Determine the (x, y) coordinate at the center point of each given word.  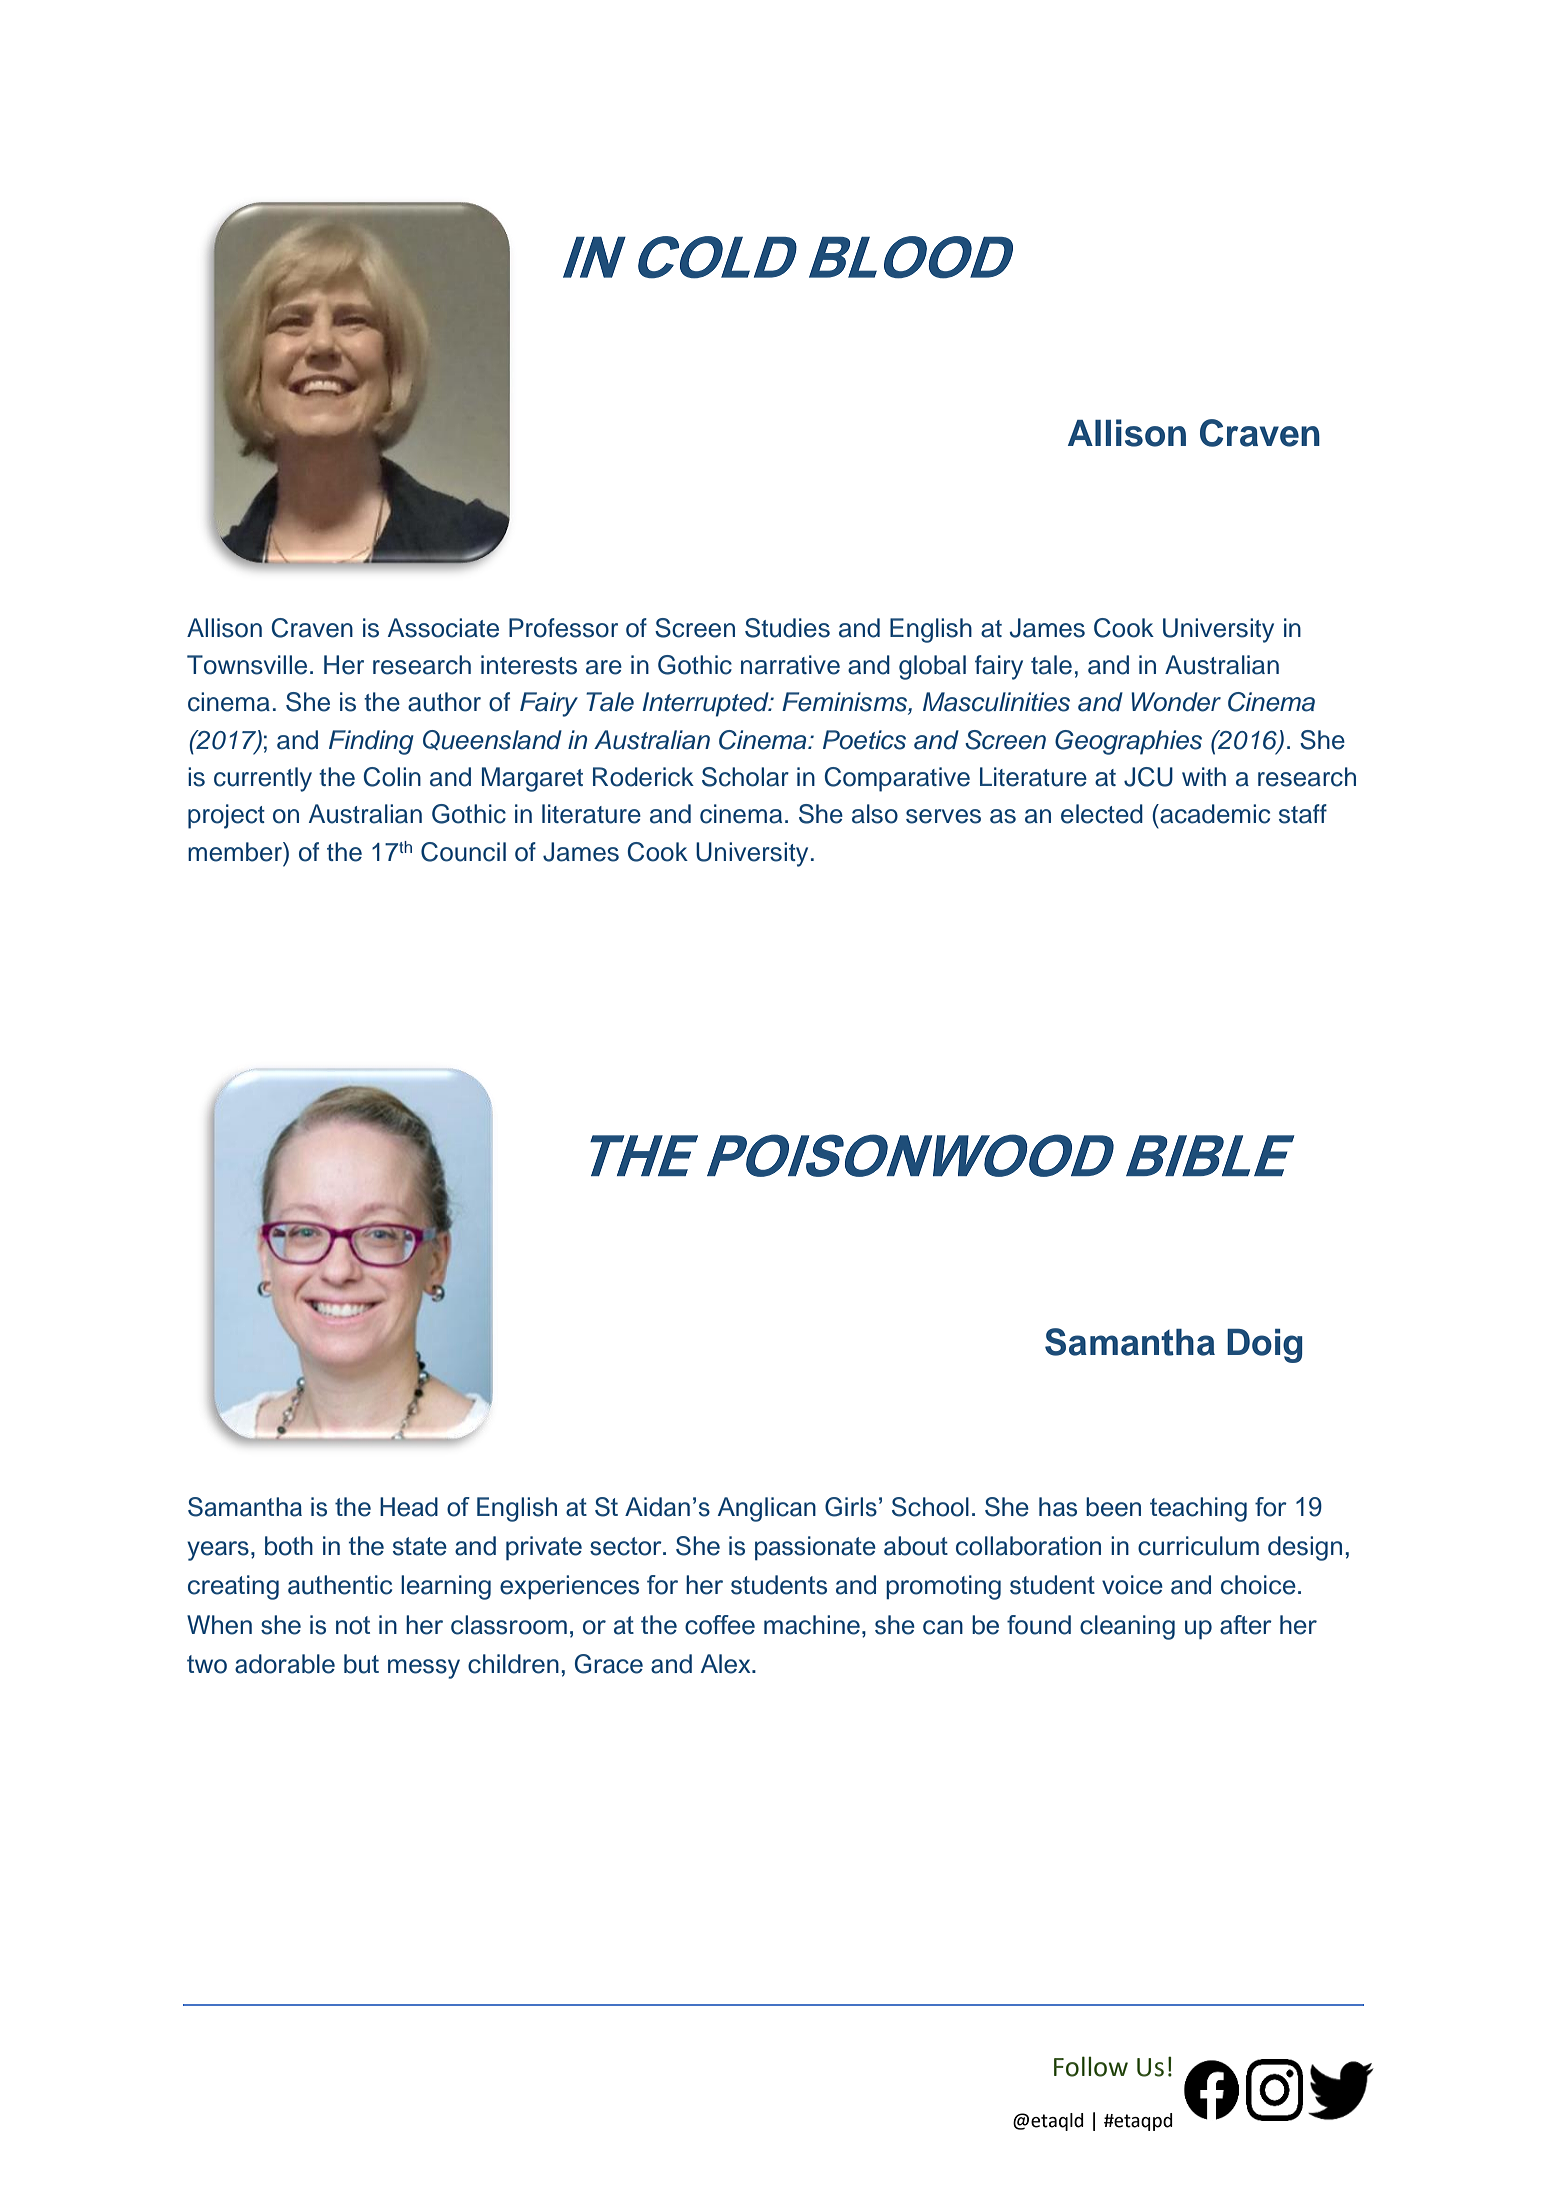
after (1246, 1625)
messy (424, 1669)
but (361, 1664)
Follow (1091, 2066)
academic (1214, 814)
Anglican (767, 1509)
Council (463, 852)
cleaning (1127, 1627)
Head (409, 1507)
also (875, 814)
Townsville (247, 665)
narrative (790, 665)
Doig (1264, 1346)
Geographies (1128, 742)
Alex (727, 1664)
